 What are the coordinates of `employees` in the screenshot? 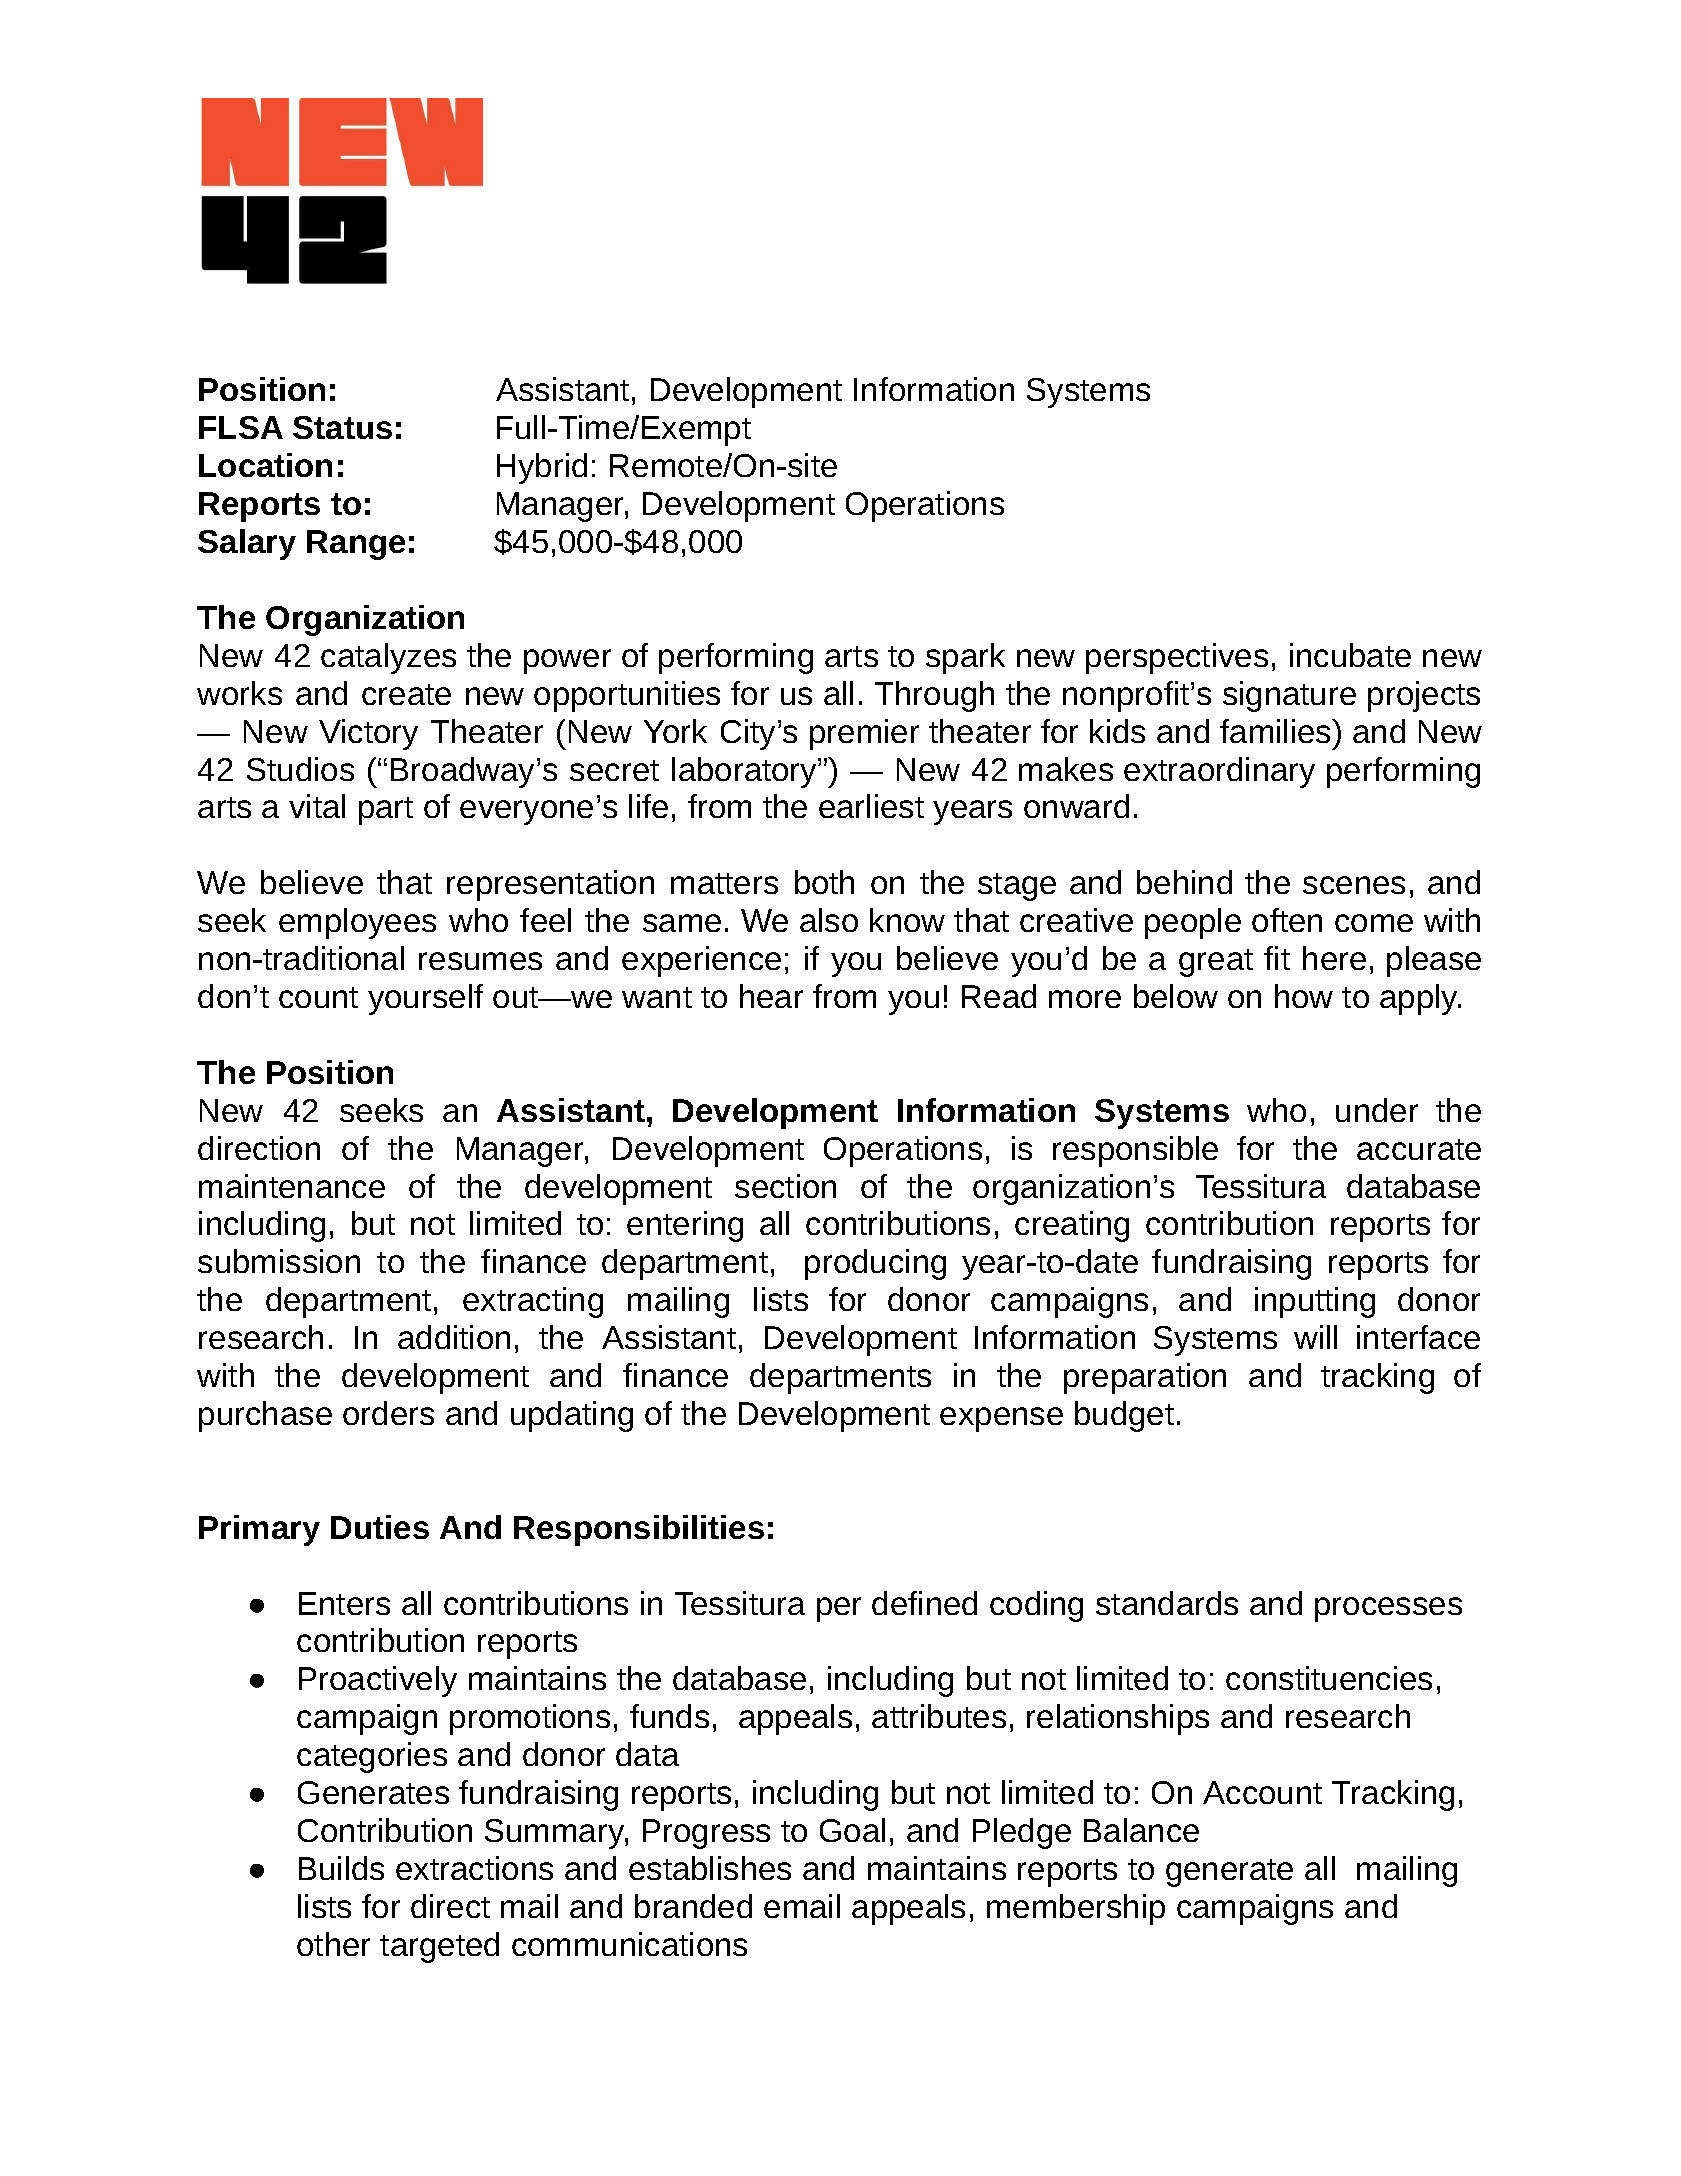 It's located at (357, 923).
